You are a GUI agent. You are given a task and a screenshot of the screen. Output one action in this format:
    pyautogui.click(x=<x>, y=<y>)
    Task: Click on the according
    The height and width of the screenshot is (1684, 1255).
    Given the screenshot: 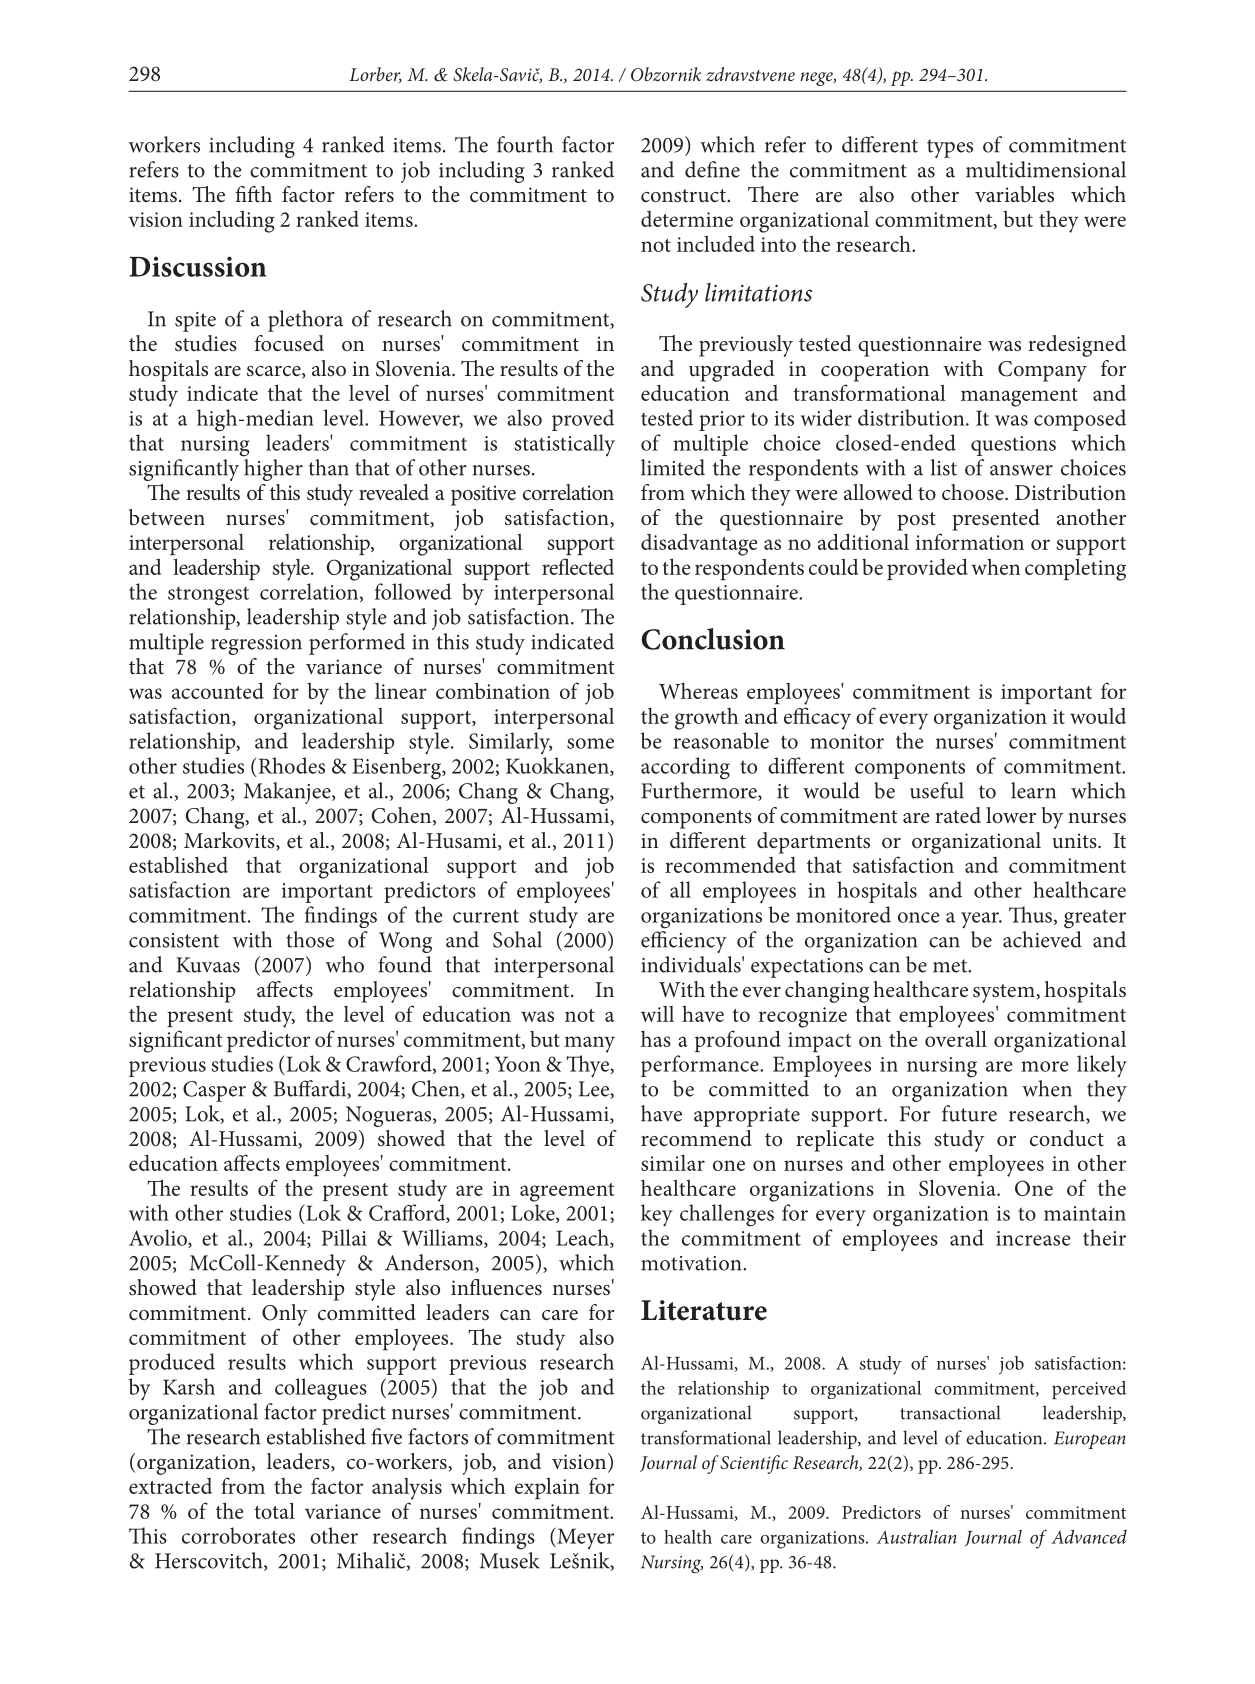 What is the action you would take?
    pyautogui.click(x=685, y=768)
